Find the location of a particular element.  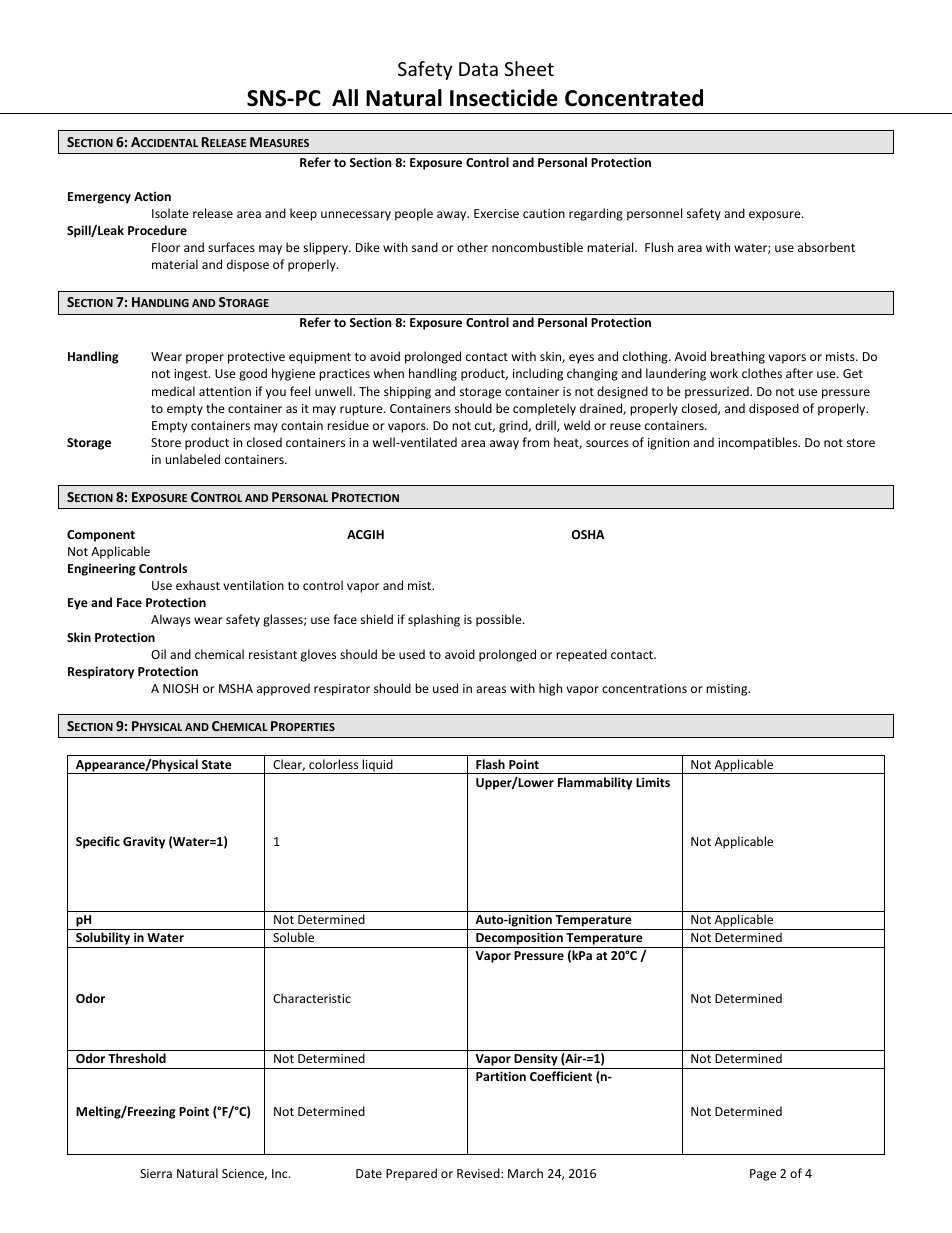

Always is located at coordinates (171, 620).
